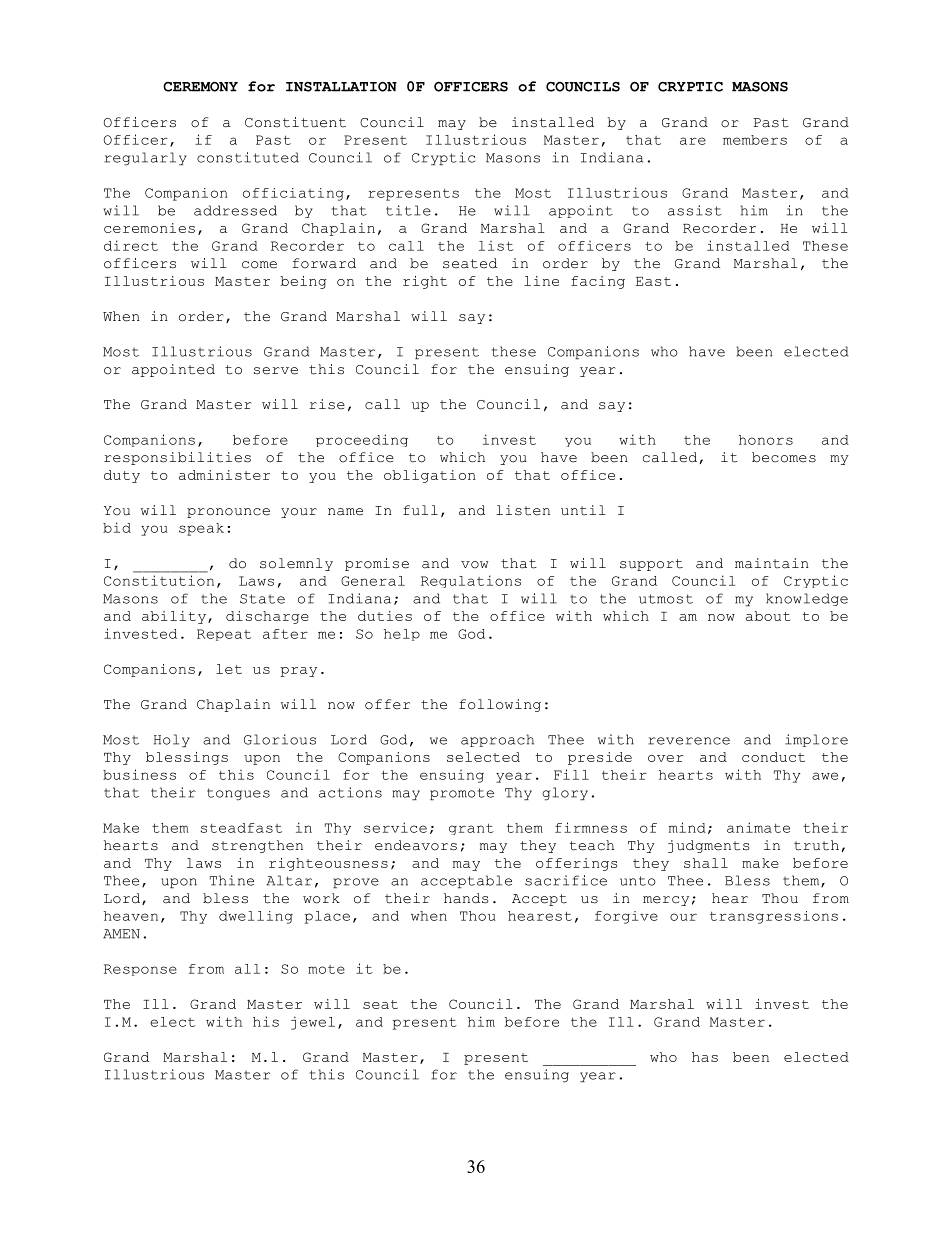  I want to click on CEREMONY, so click(200, 87).
